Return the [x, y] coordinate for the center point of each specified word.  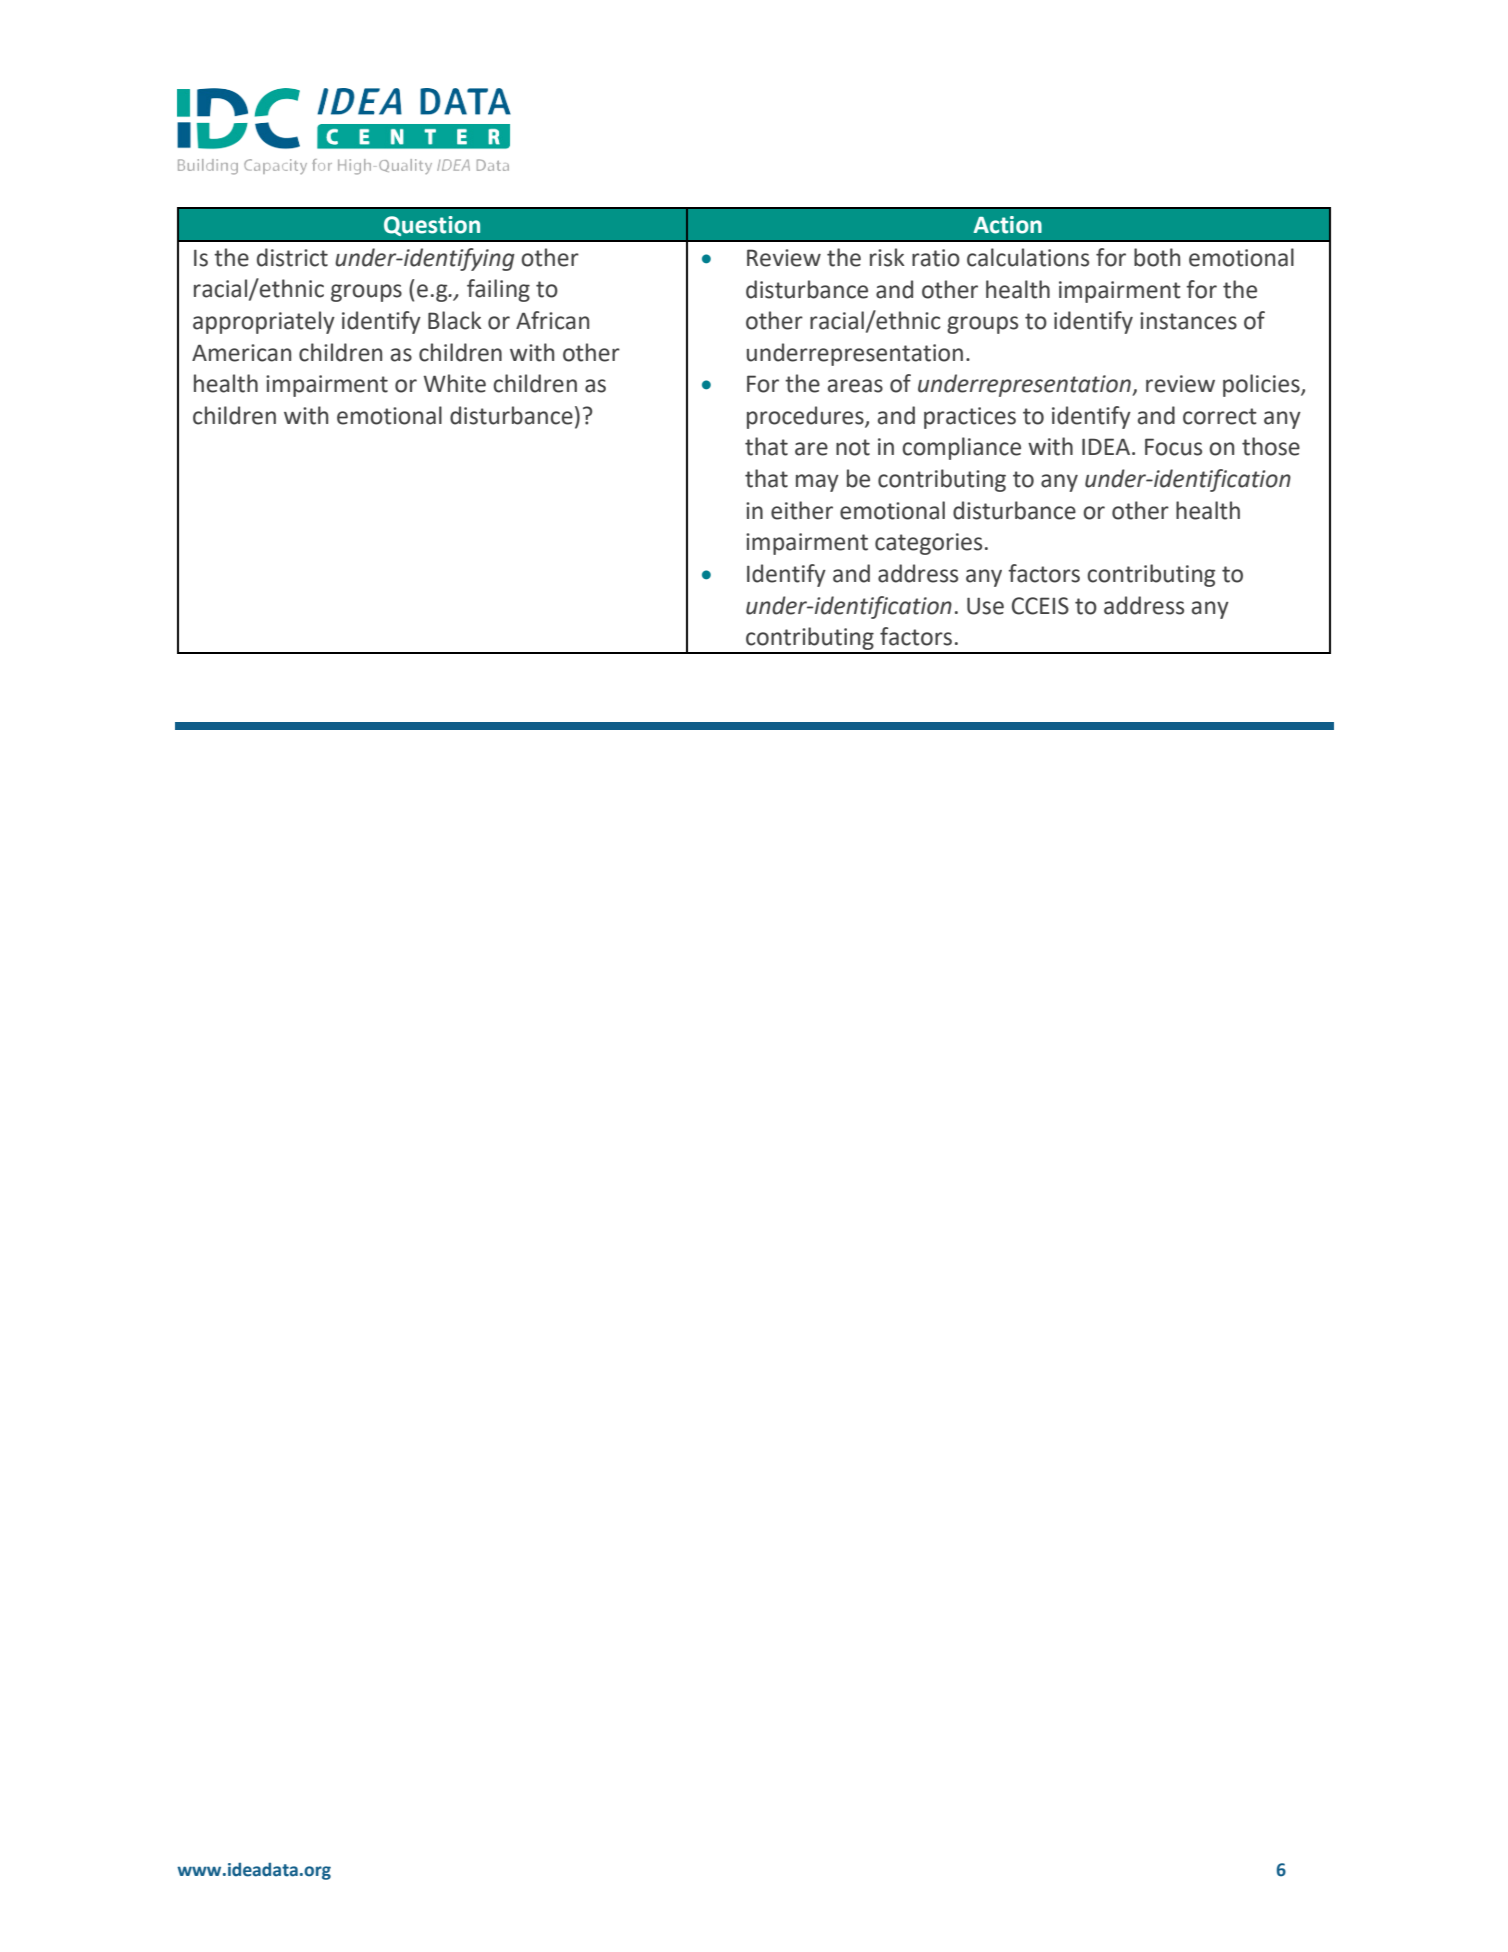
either [802, 510]
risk [887, 257]
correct [1220, 416]
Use [985, 606]
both [1157, 257]
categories [928, 544]
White [455, 383]
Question [432, 226]
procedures [806, 417]
